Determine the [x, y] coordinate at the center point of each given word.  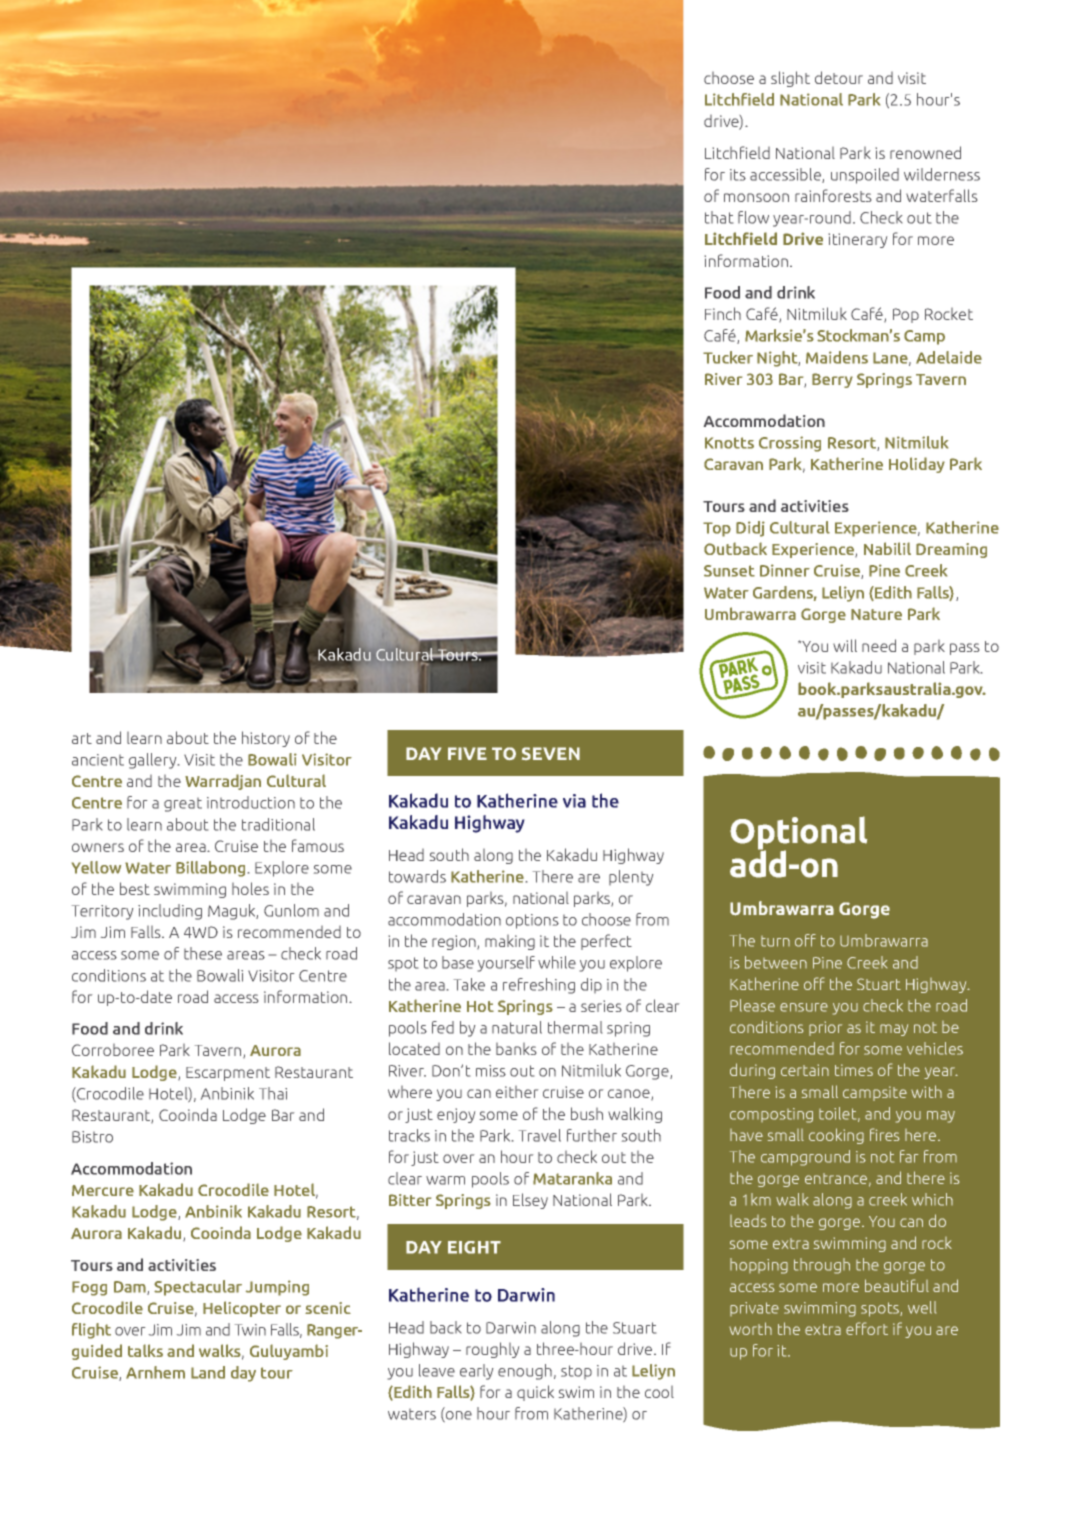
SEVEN [551, 753]
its [738, 175]
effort [867, 1328]
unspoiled [865, 176]
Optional [798, 834]
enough [525, 1372]
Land [208, 1372]
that [719, 217]
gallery [154, 761]
